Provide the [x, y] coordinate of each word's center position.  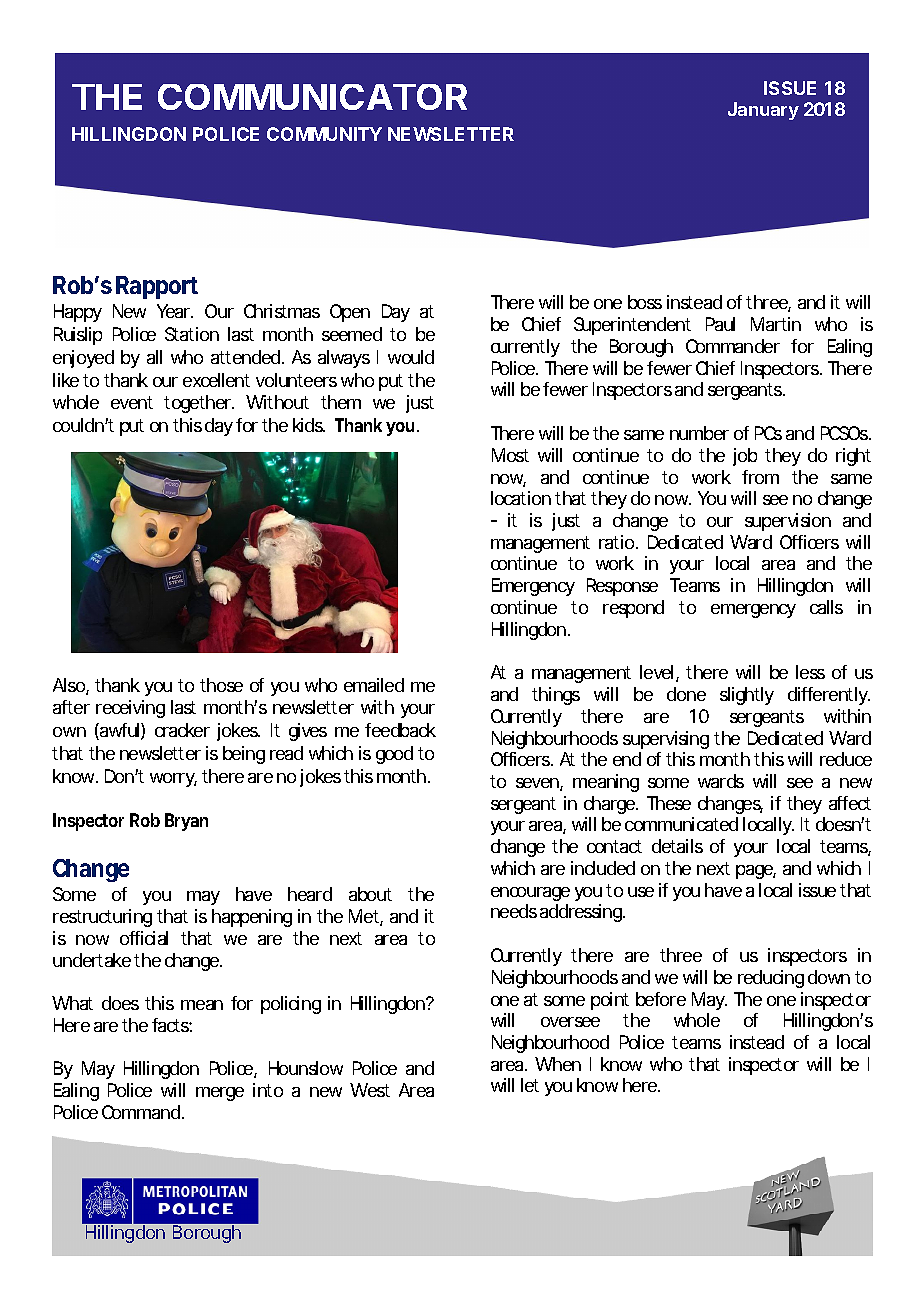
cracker [182, 730]
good [394, 755]
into [268, 1090]
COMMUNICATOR [312, 97]
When [558, 1064]
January [763, 111]
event [132, 402]
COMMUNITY [324, 134]
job [745, 457]
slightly [747, 696]
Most [510, 455]
